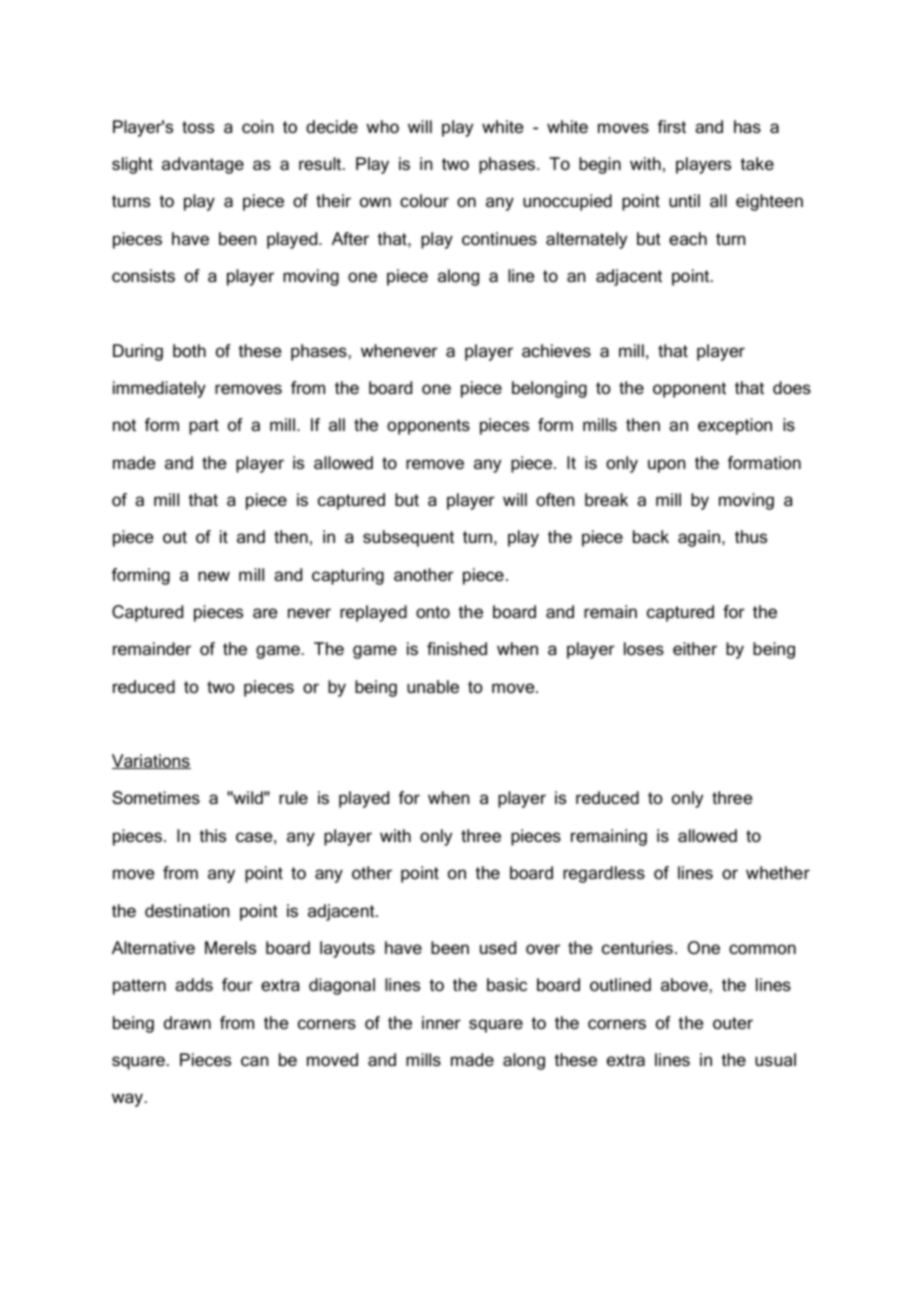  Describe the element at coordinates (441, 1023) in the document. I see `inner` at that location.
